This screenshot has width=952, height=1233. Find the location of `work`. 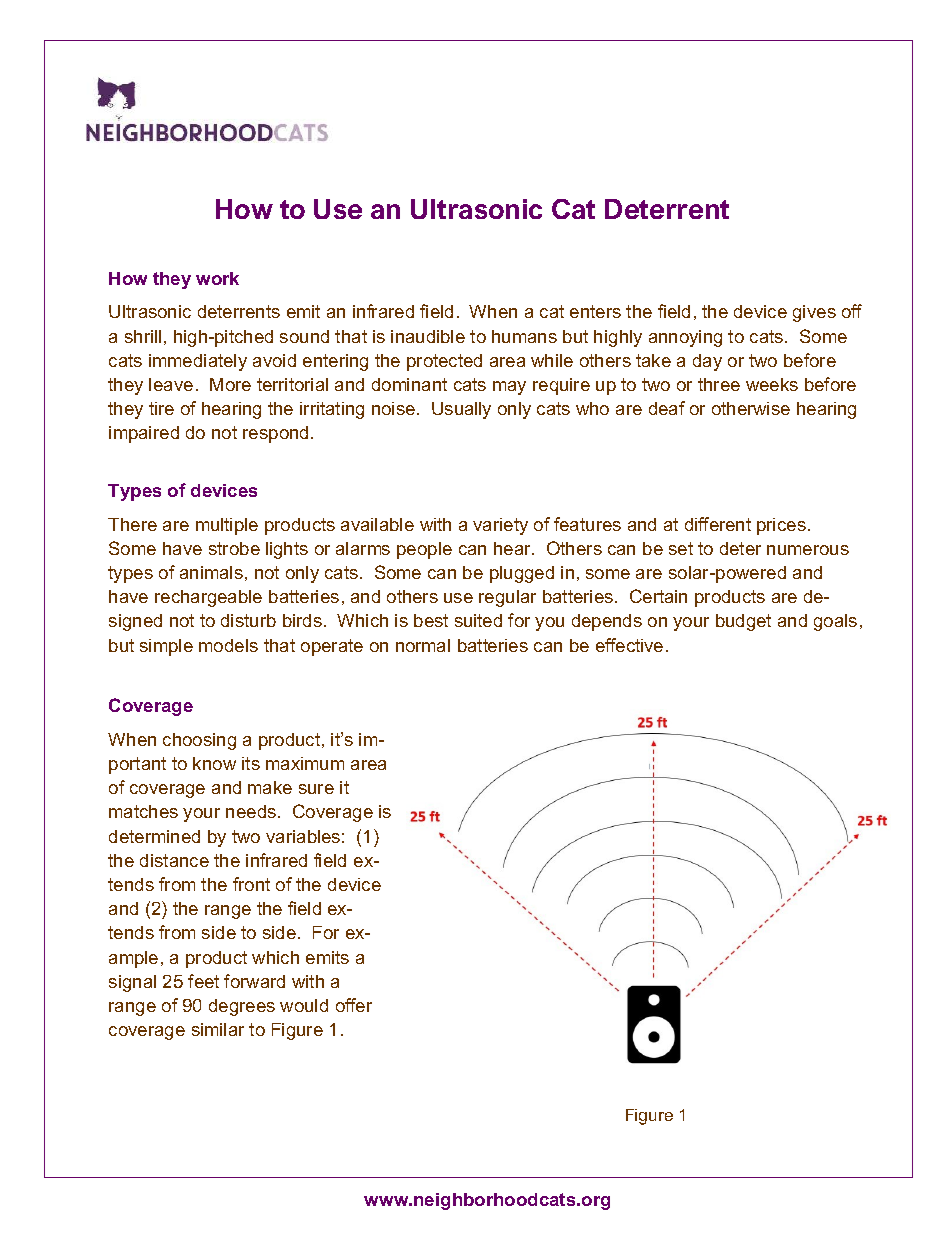

work is located at coordinates (217, 278).
